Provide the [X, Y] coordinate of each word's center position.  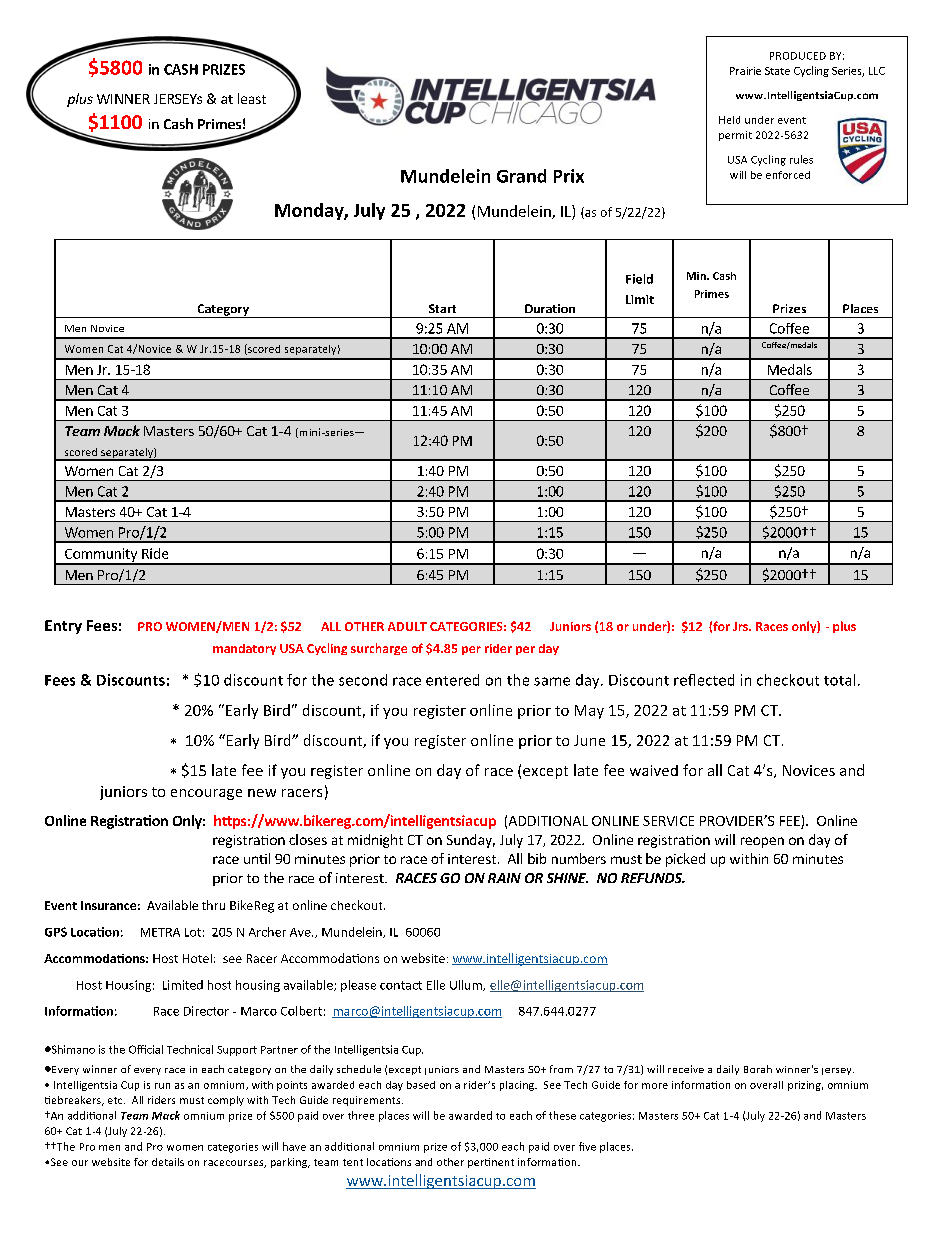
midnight [375, 841]
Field [639, 279]
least [252, 98]
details [168, 1162]
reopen [762, 842]
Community [101, 556]
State [777, 71]
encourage [206, 794]
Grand [521, 176]
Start [442, 308]
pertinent [491, 1163]
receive [686, 1069]
